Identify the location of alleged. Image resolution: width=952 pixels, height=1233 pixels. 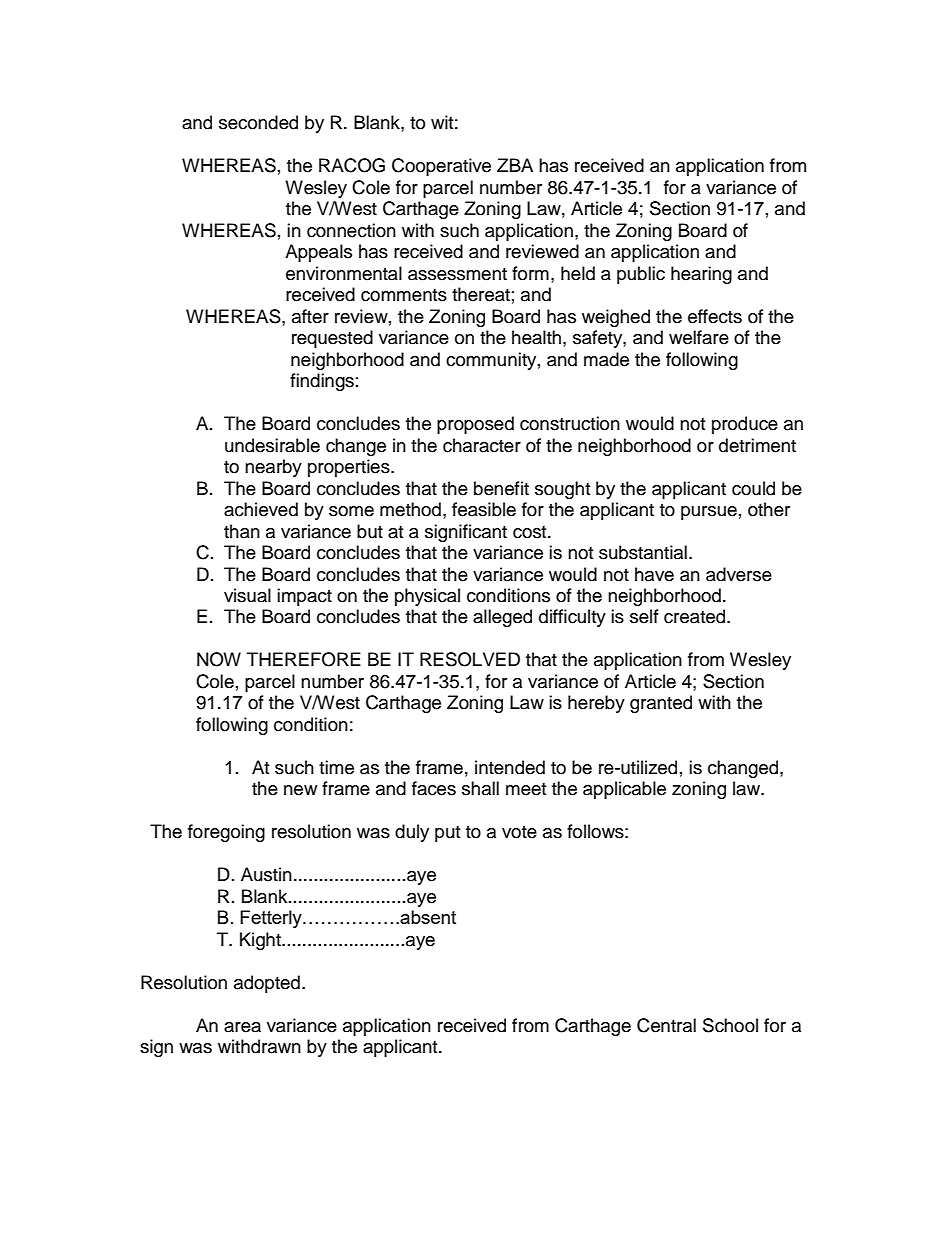
(502, 618).
